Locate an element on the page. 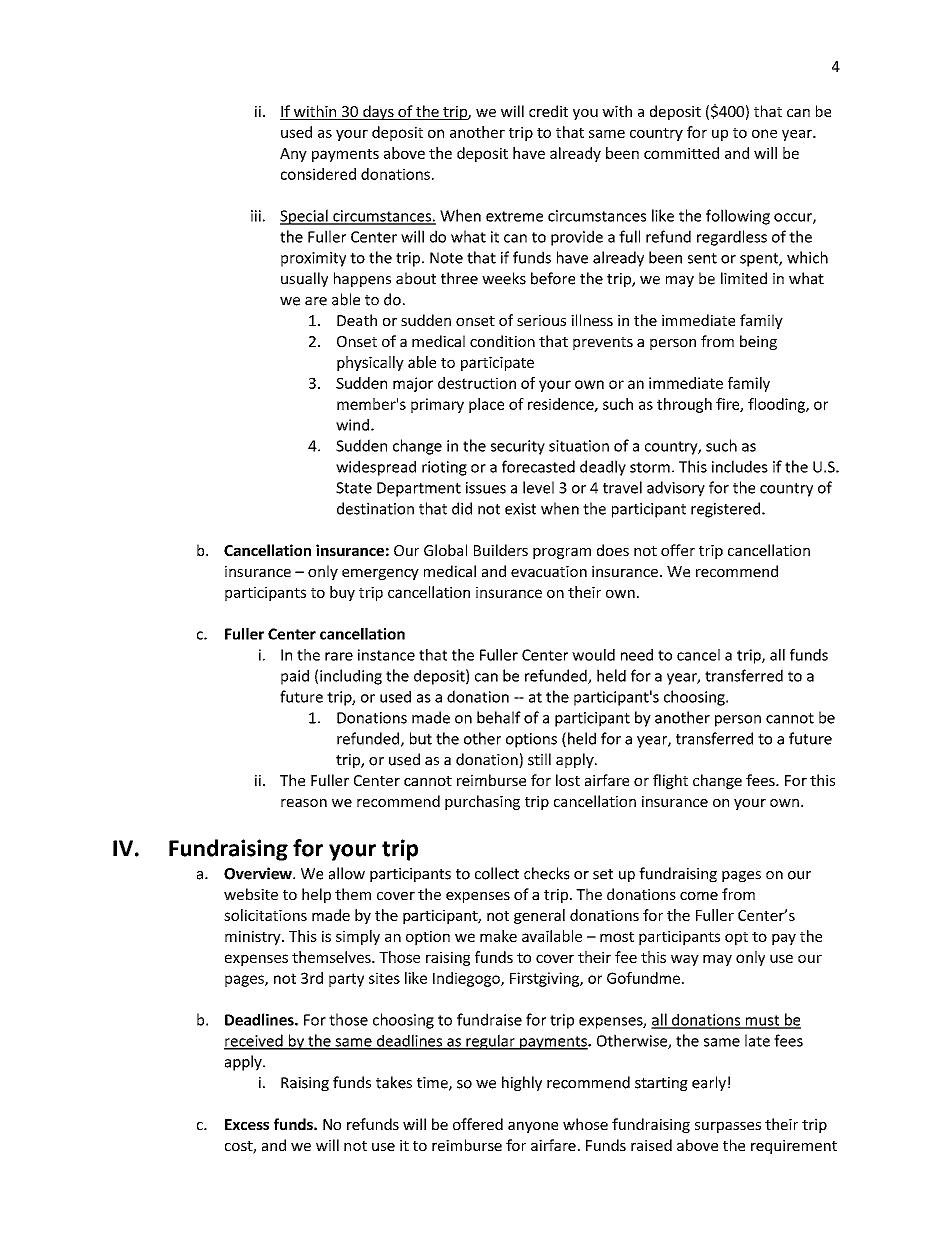 This page has width=952, height=1233. rare is located at coordinates (339, 656).
